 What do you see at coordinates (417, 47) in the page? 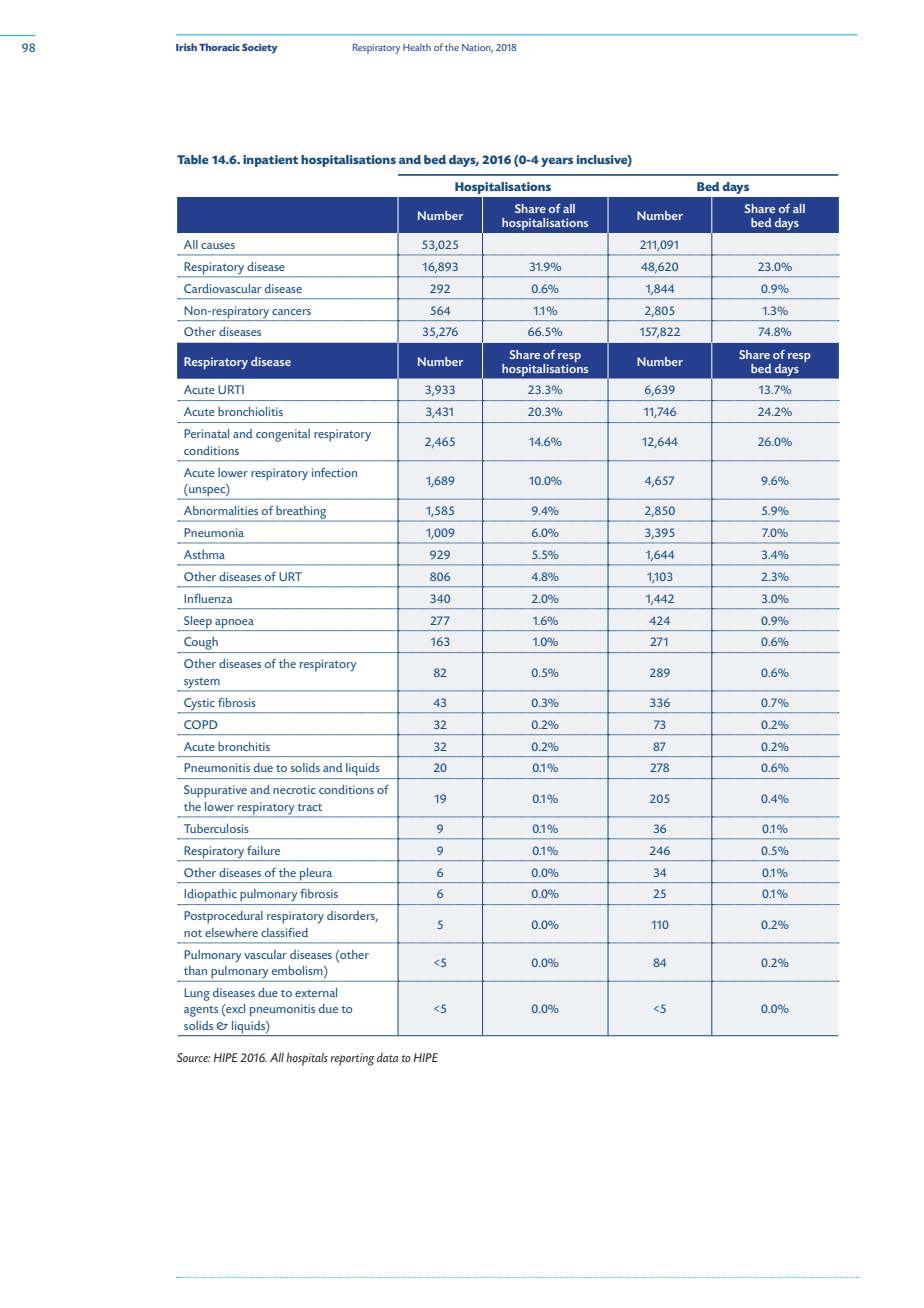
I see `Health` at bounding box center [417, 47].
